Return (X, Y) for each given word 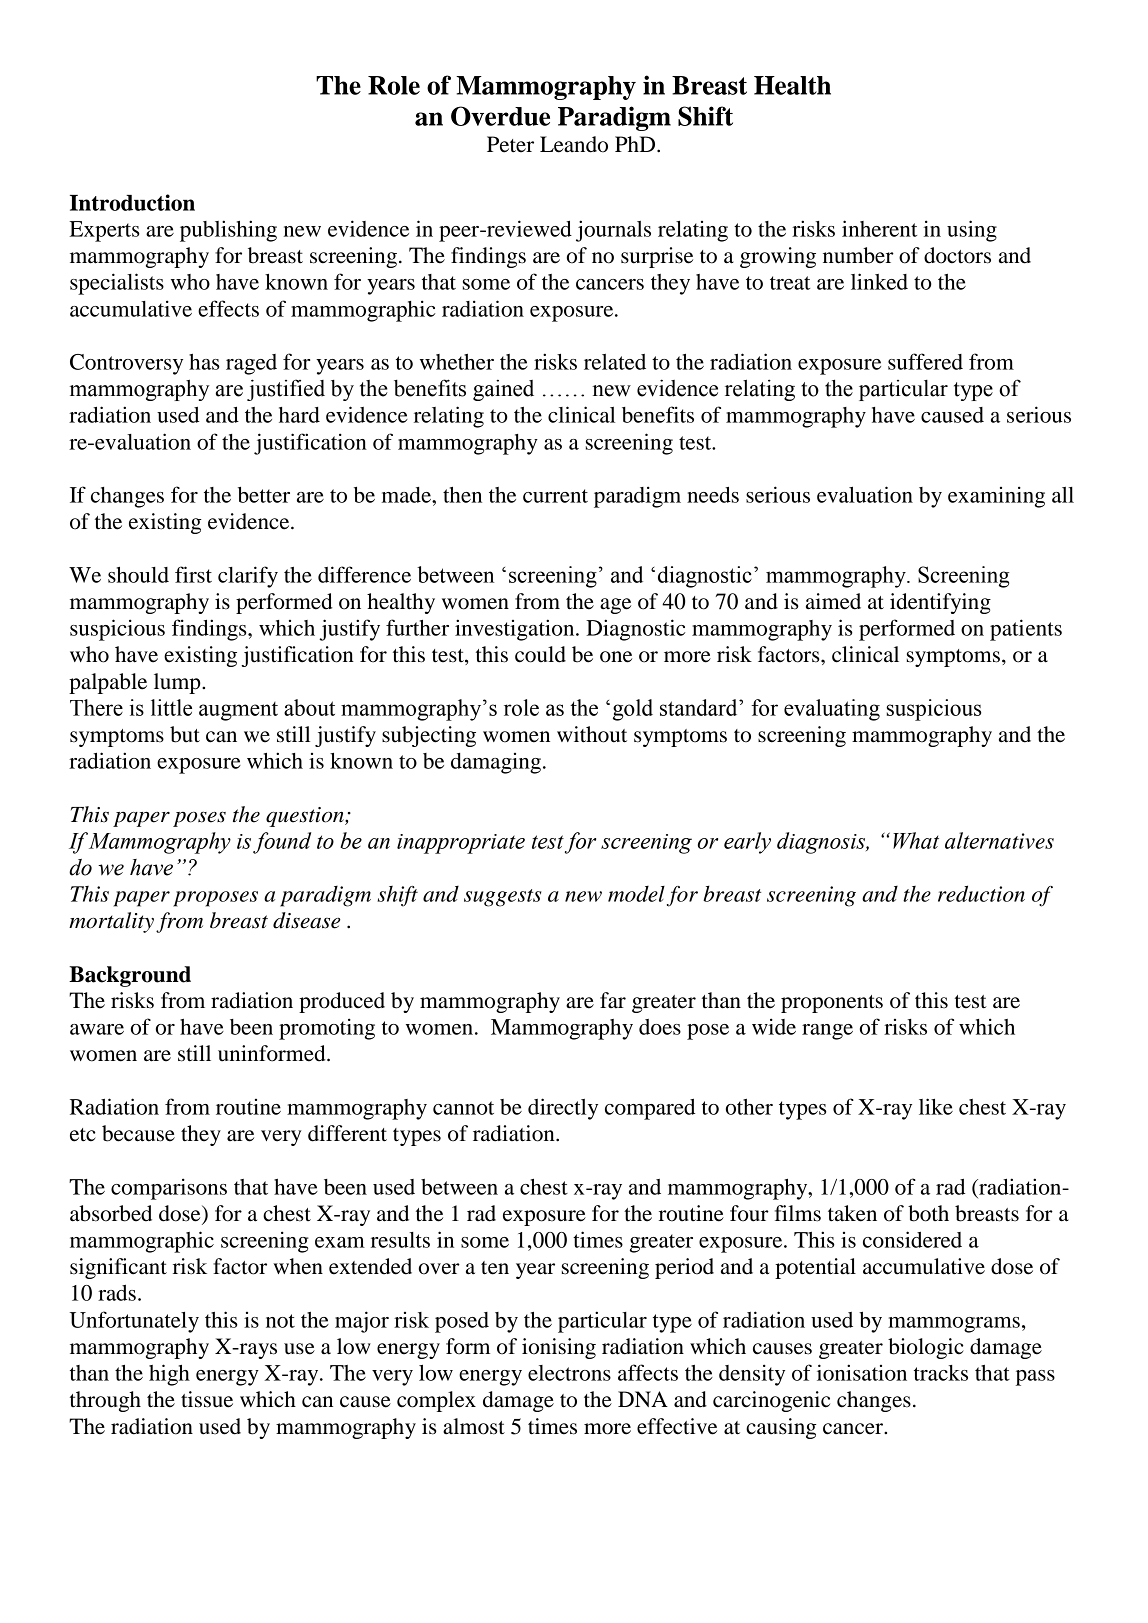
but (185, 734)
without (592, 734)
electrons (569, 1373)
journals (613, 231)
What (916, 840)
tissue (207, 1399)
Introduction (132, 202)
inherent (879, 228)
